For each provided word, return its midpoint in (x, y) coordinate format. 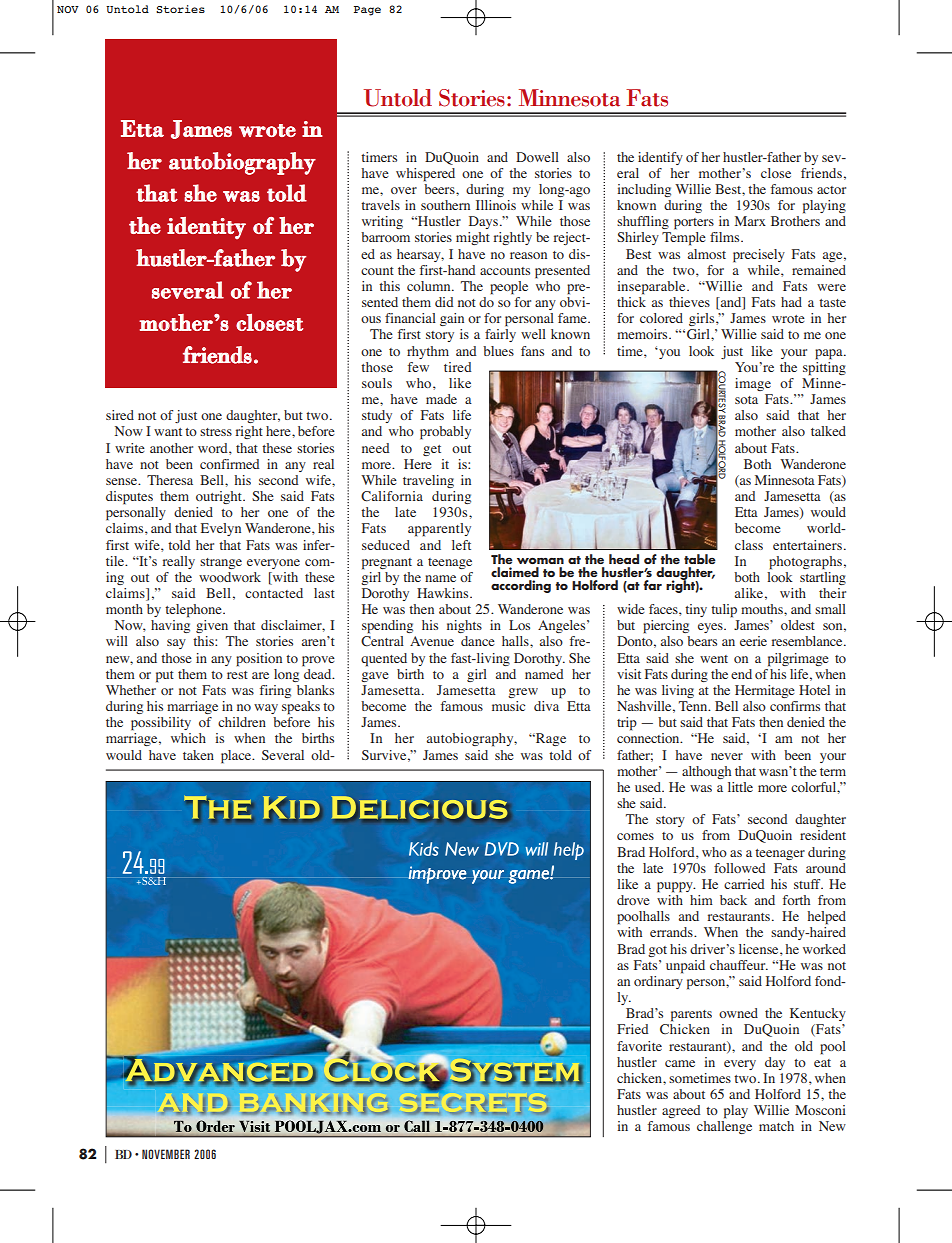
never (727, 756)
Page (367, 11)
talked (828, 431)
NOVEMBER (166, 1154)
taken (198, 755)
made (441, 399)
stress (216, 432)
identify (660, 158)
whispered (425, 175)
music (508, 706)
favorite (639, 1046)
